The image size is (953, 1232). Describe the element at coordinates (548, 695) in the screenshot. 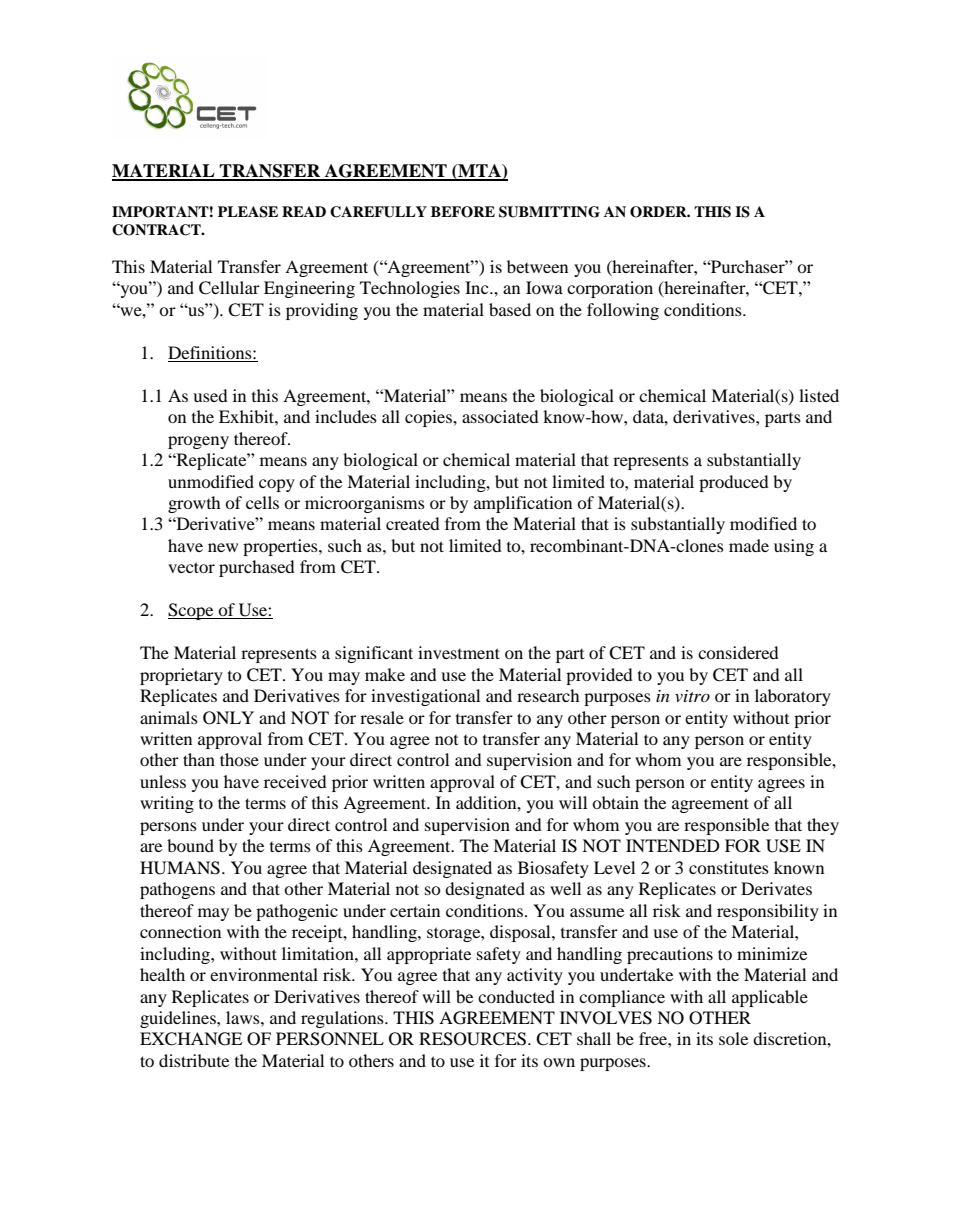

I see `research` at that location.
